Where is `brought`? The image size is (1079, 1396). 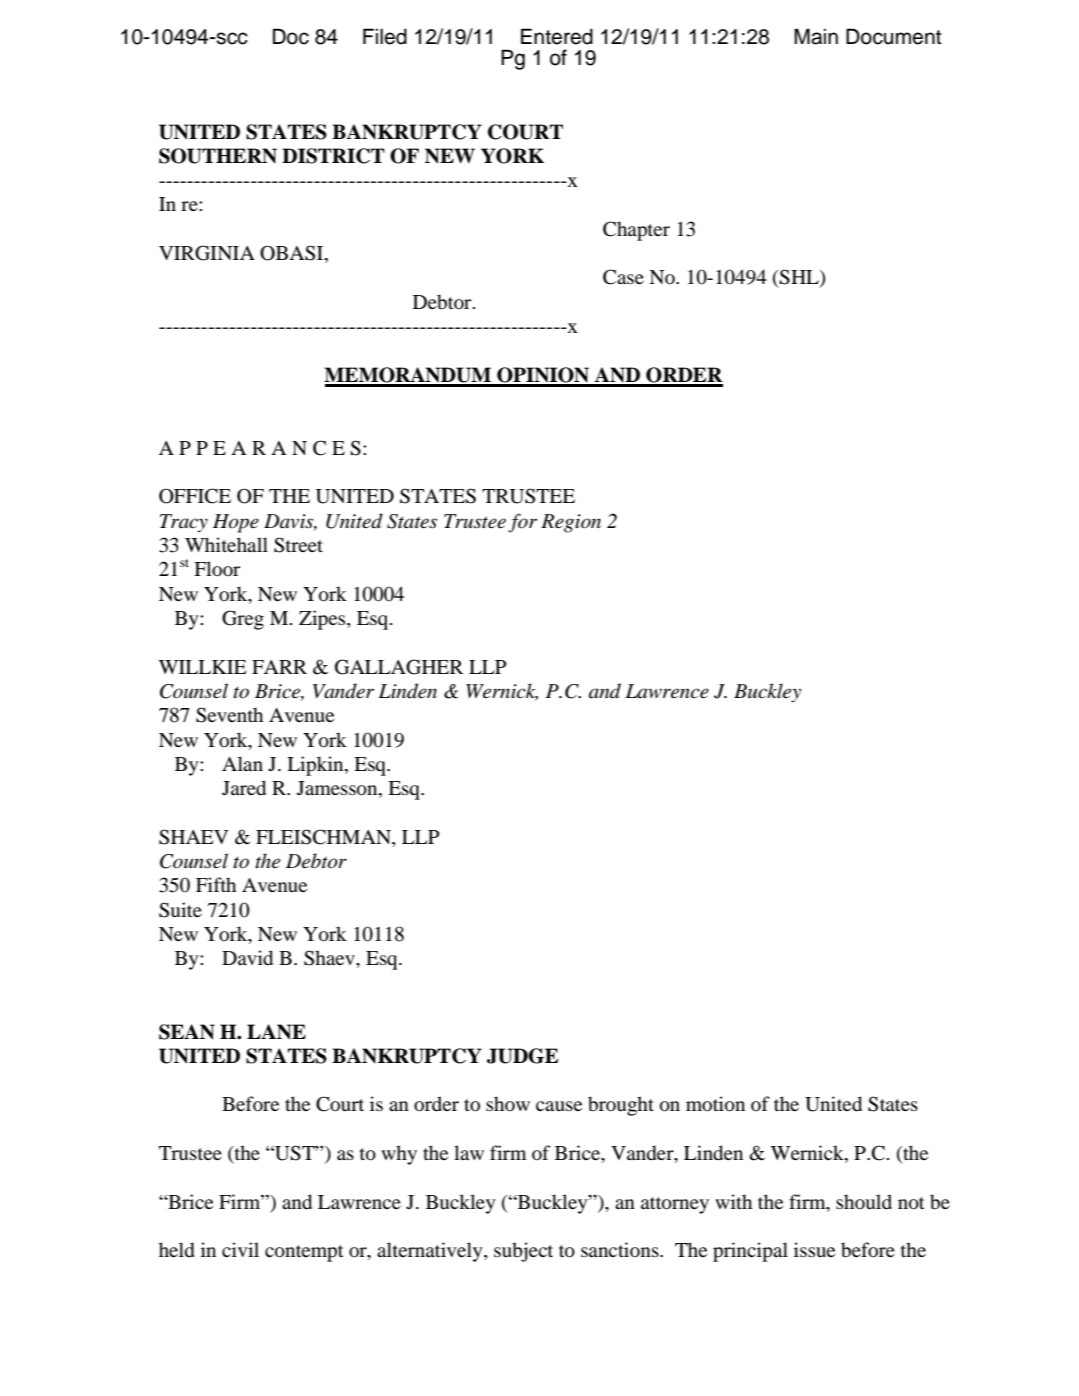
brought is located at coordinates (621, 1106).
